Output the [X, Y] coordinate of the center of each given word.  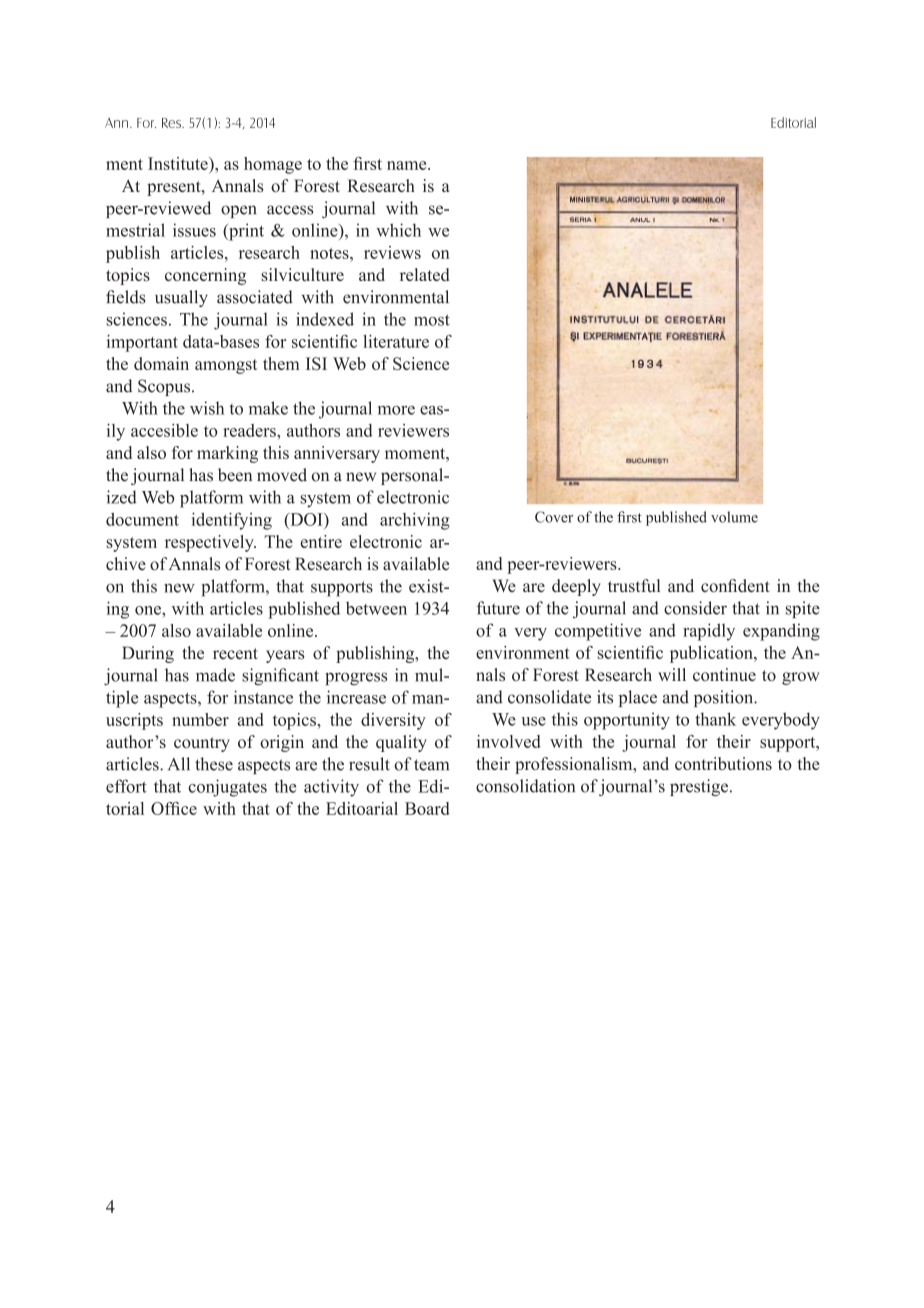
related [425, 274]
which [398, 230]
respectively [210, 543]
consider [695, 608]
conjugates [227, 788]
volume [734, 517]
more [396, 410]
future [498, 608]
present [175, 188]
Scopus [165, 387]
